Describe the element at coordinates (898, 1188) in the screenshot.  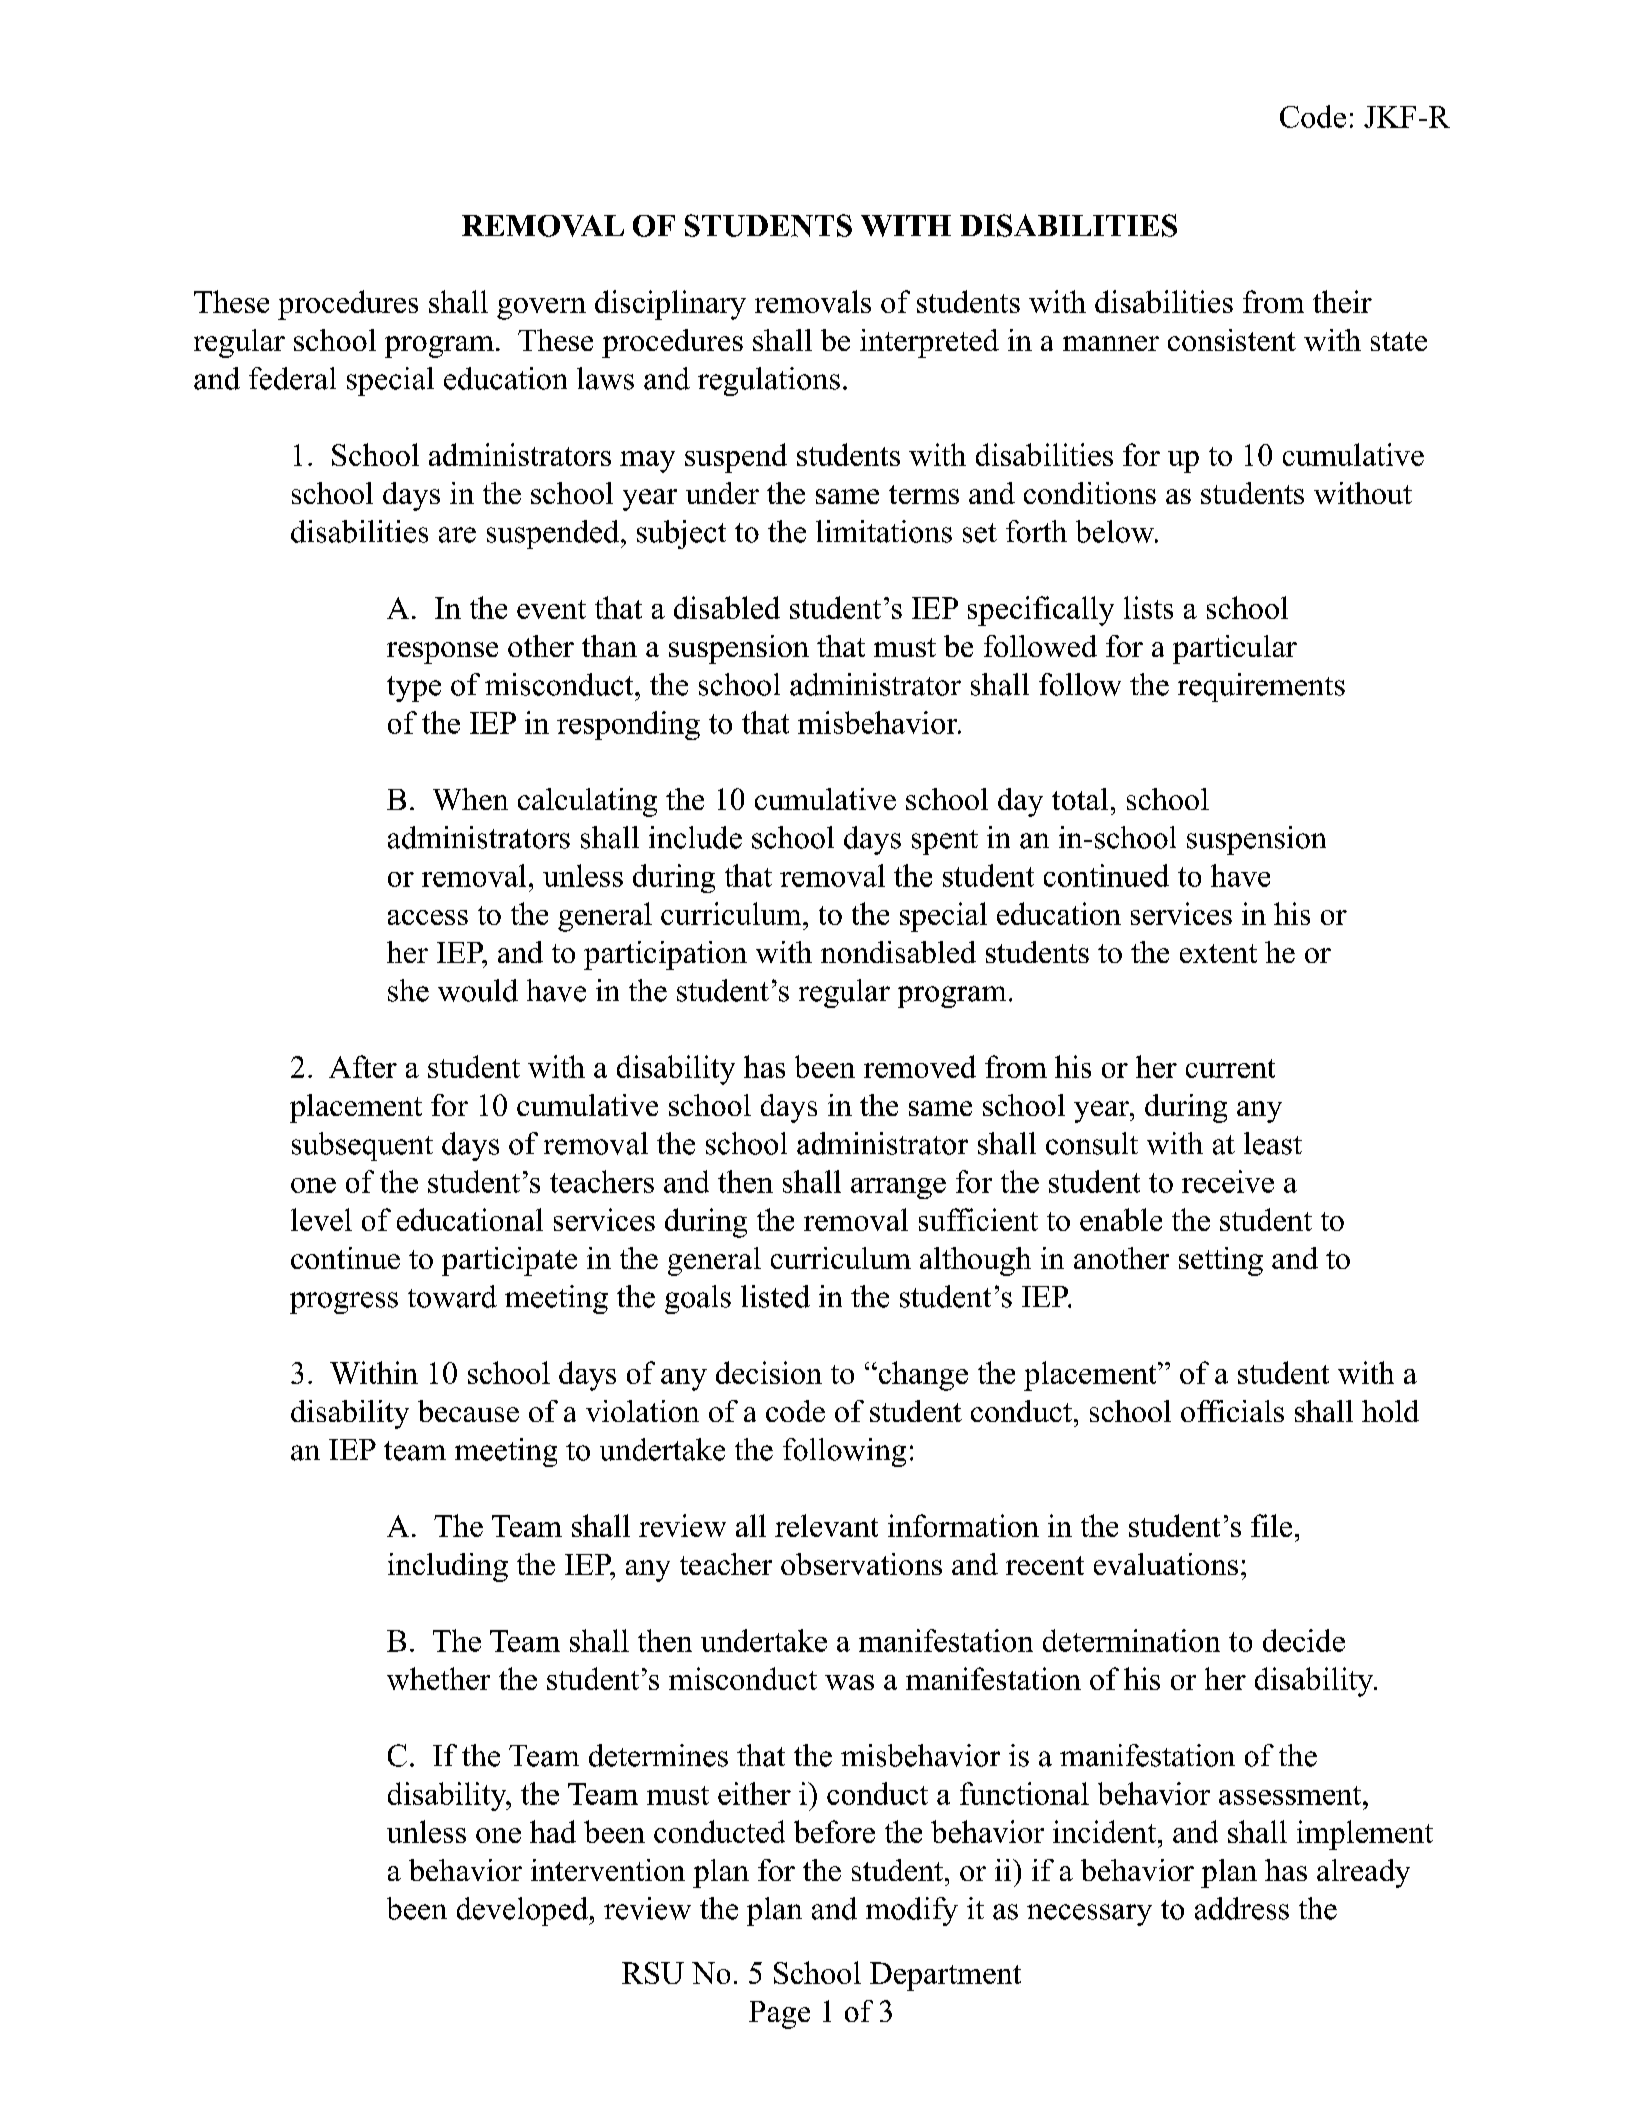
I see `arrange` at that location.
